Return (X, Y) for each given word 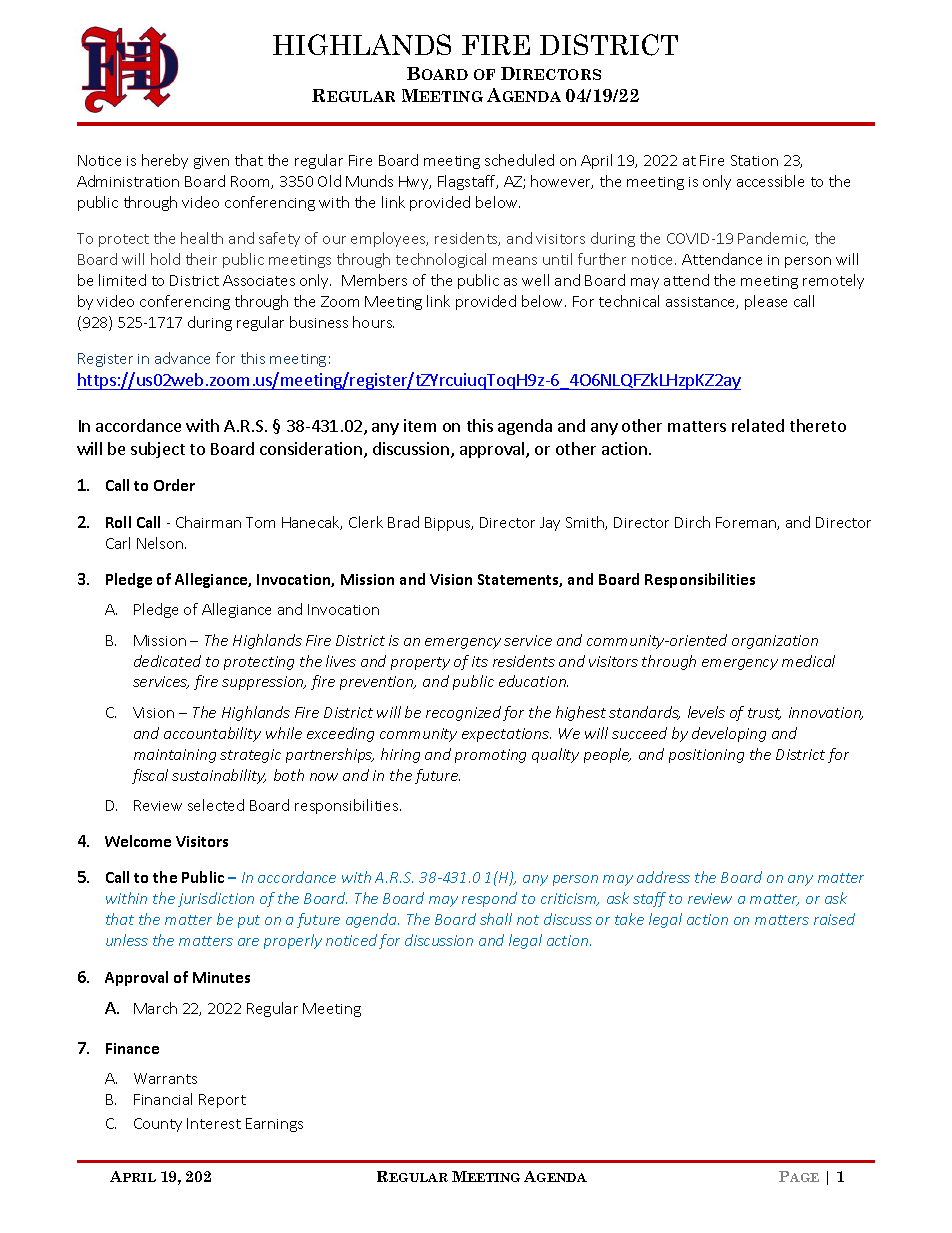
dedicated (167, 661)
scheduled (519, 160)
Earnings (274, 1125)
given (211, 162)
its (480, 661)
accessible (770, 181)
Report (222, 1101)
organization (775, 642)
